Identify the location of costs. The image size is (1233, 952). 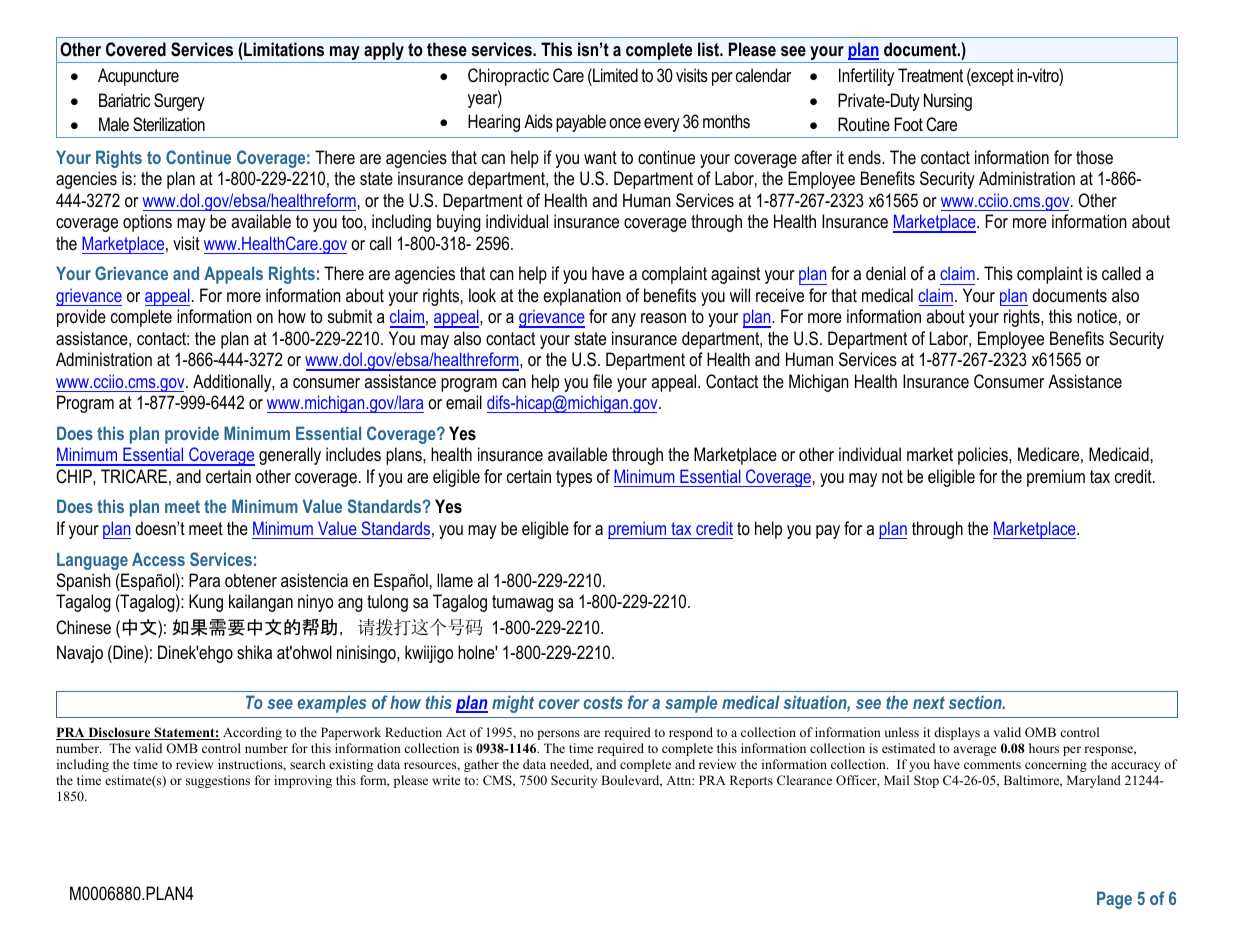
(603, 702).
